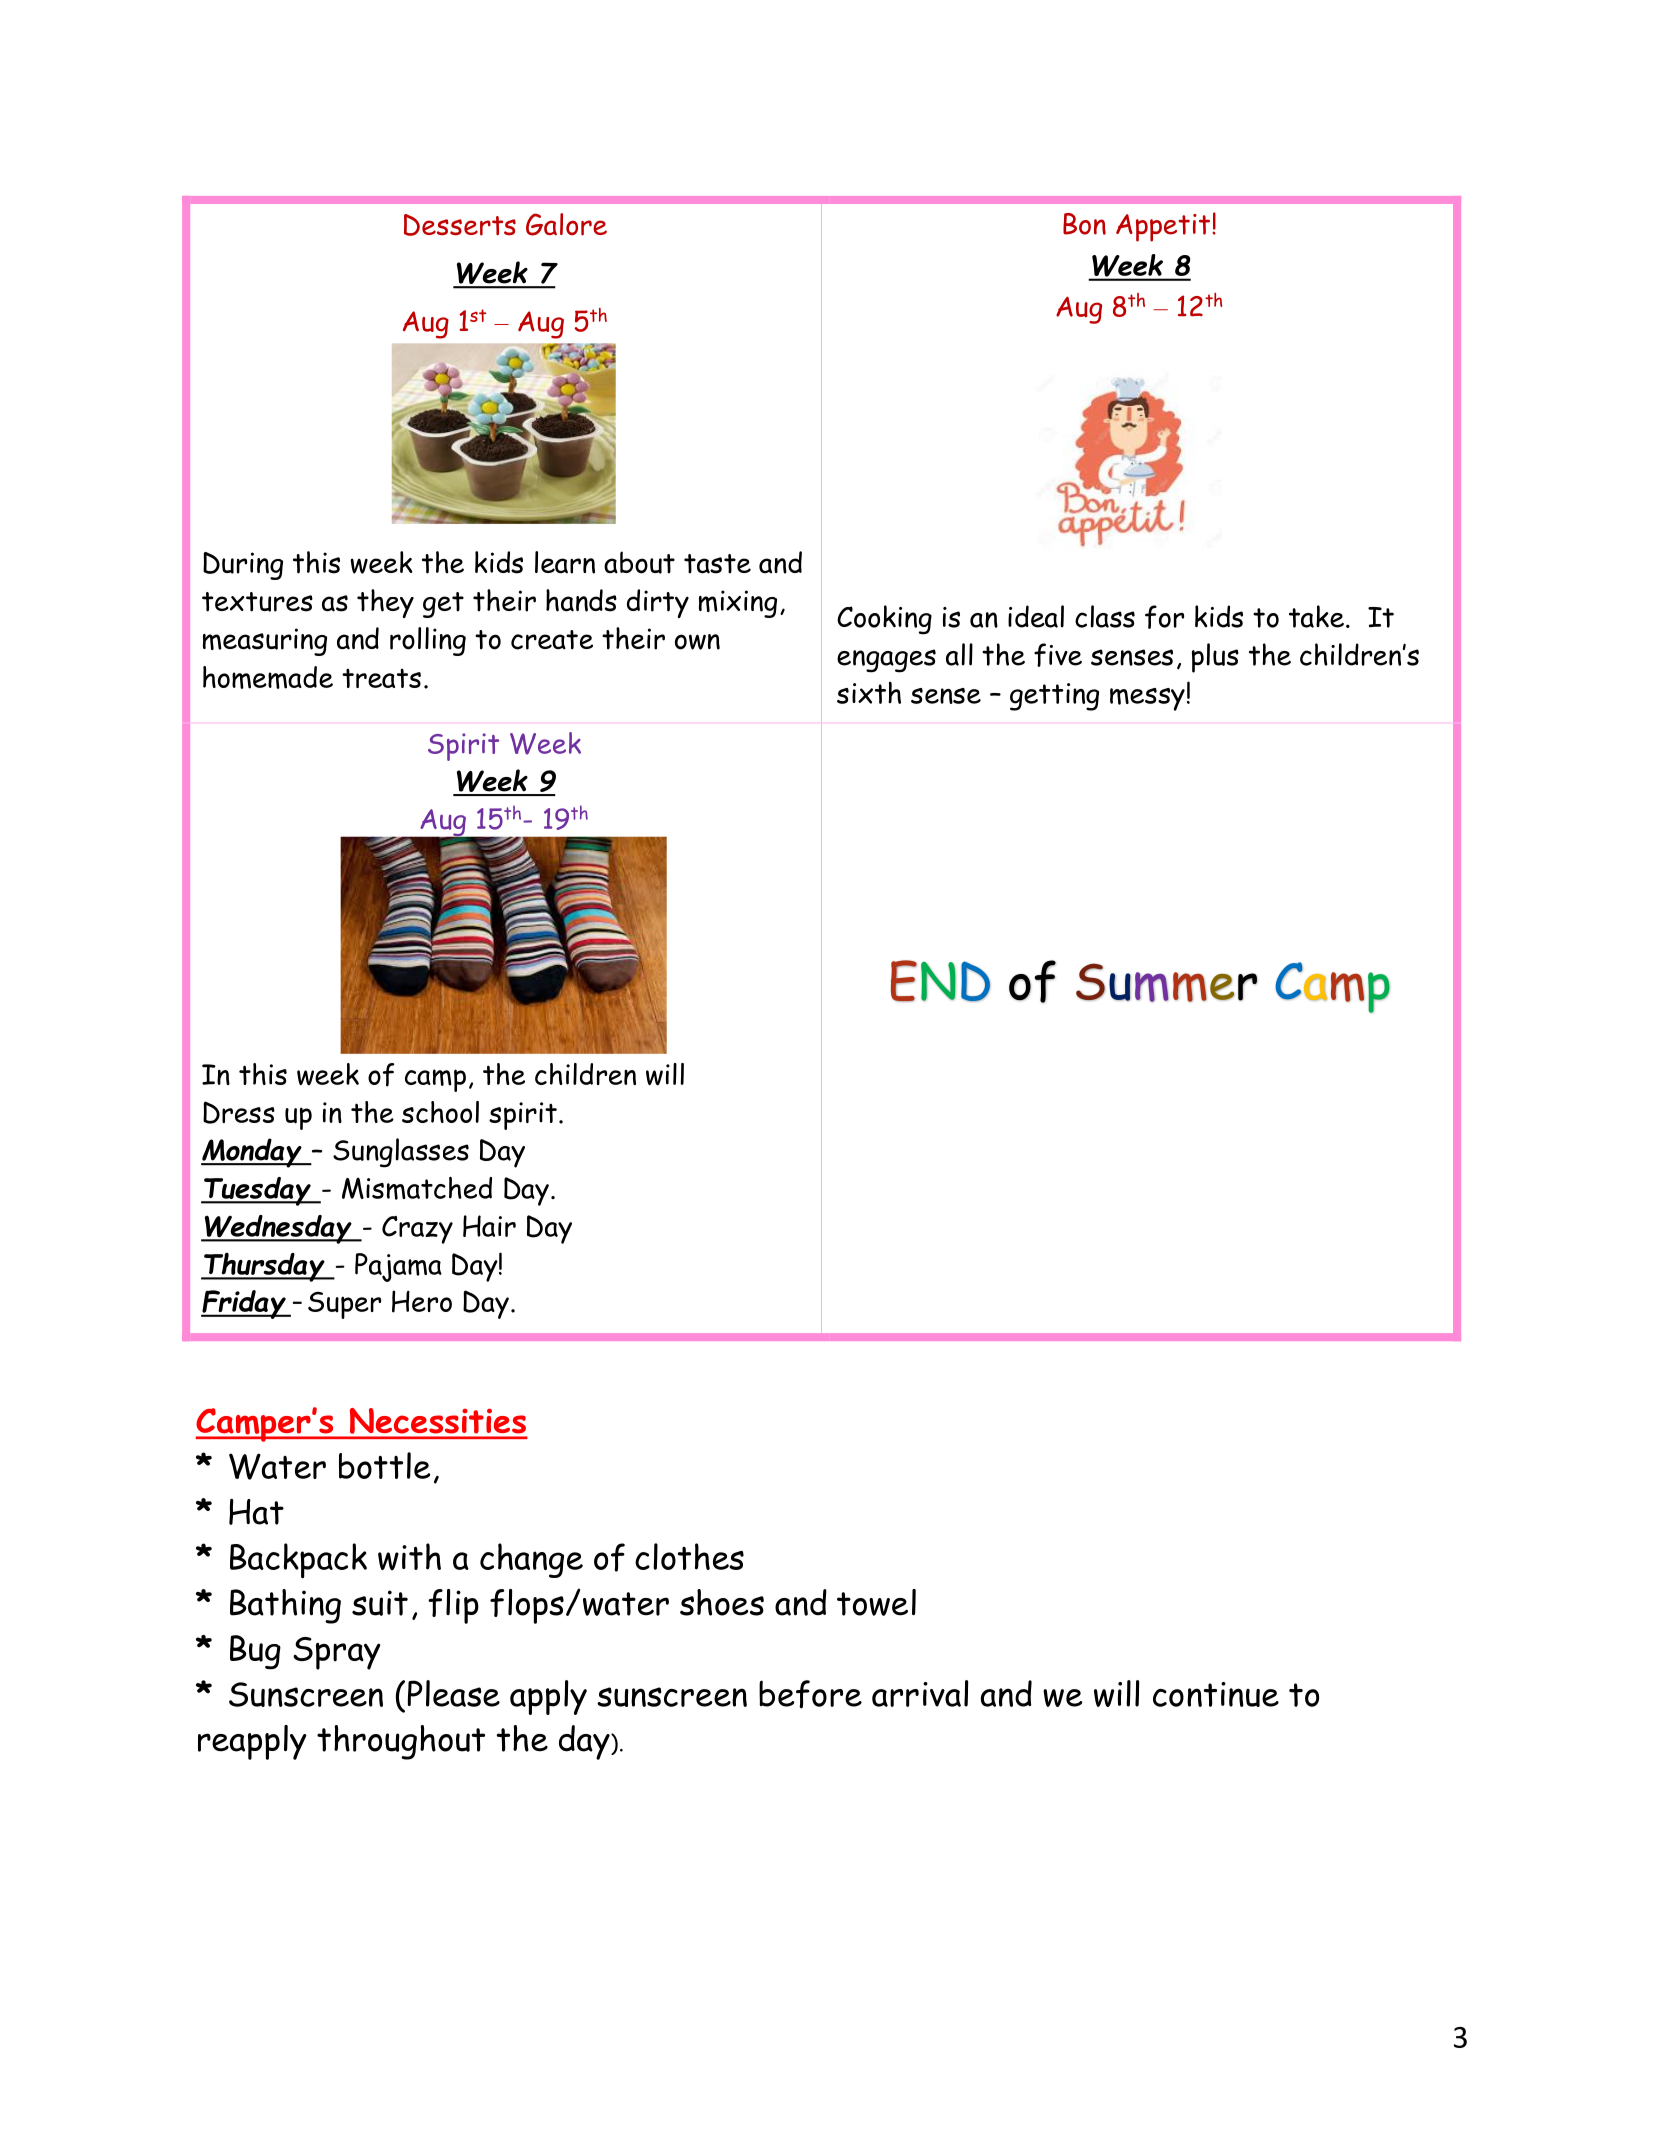 The image size is (1663, 2153). What do you see at coordinates (566, 224) in the image?
I see `Galore` at bounding box center [566, 224].
